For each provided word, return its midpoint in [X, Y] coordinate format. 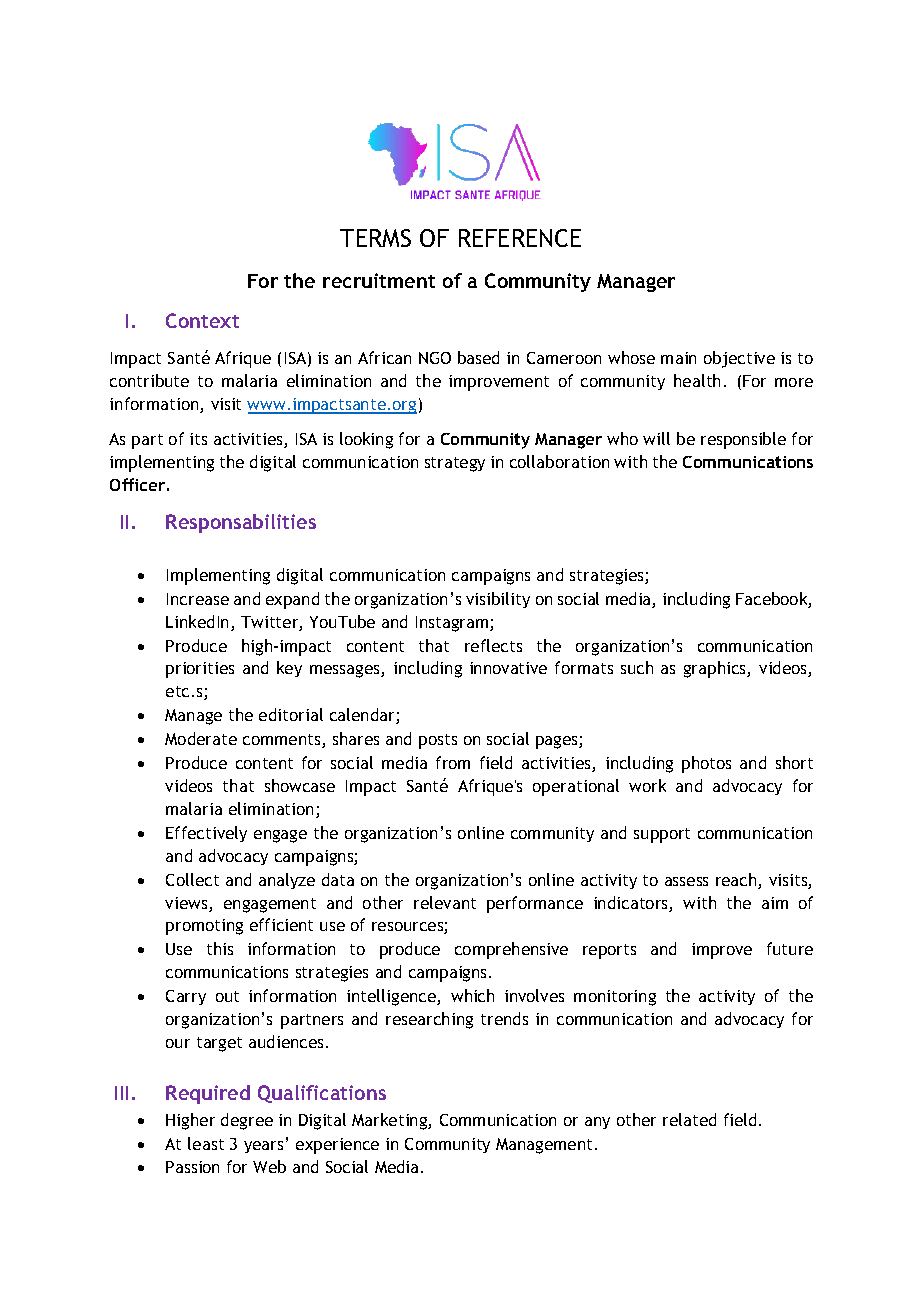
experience [337, 1146]
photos [706, 764]
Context [202, 320]
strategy [455, 464]
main [678, 358]
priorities [200, 670]
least [206, 1143]
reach [737, 881]
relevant [445, 902]
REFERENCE [520, 238]
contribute [149, 380]
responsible [743, 440]
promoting [204, 927]
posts [438, 741]
